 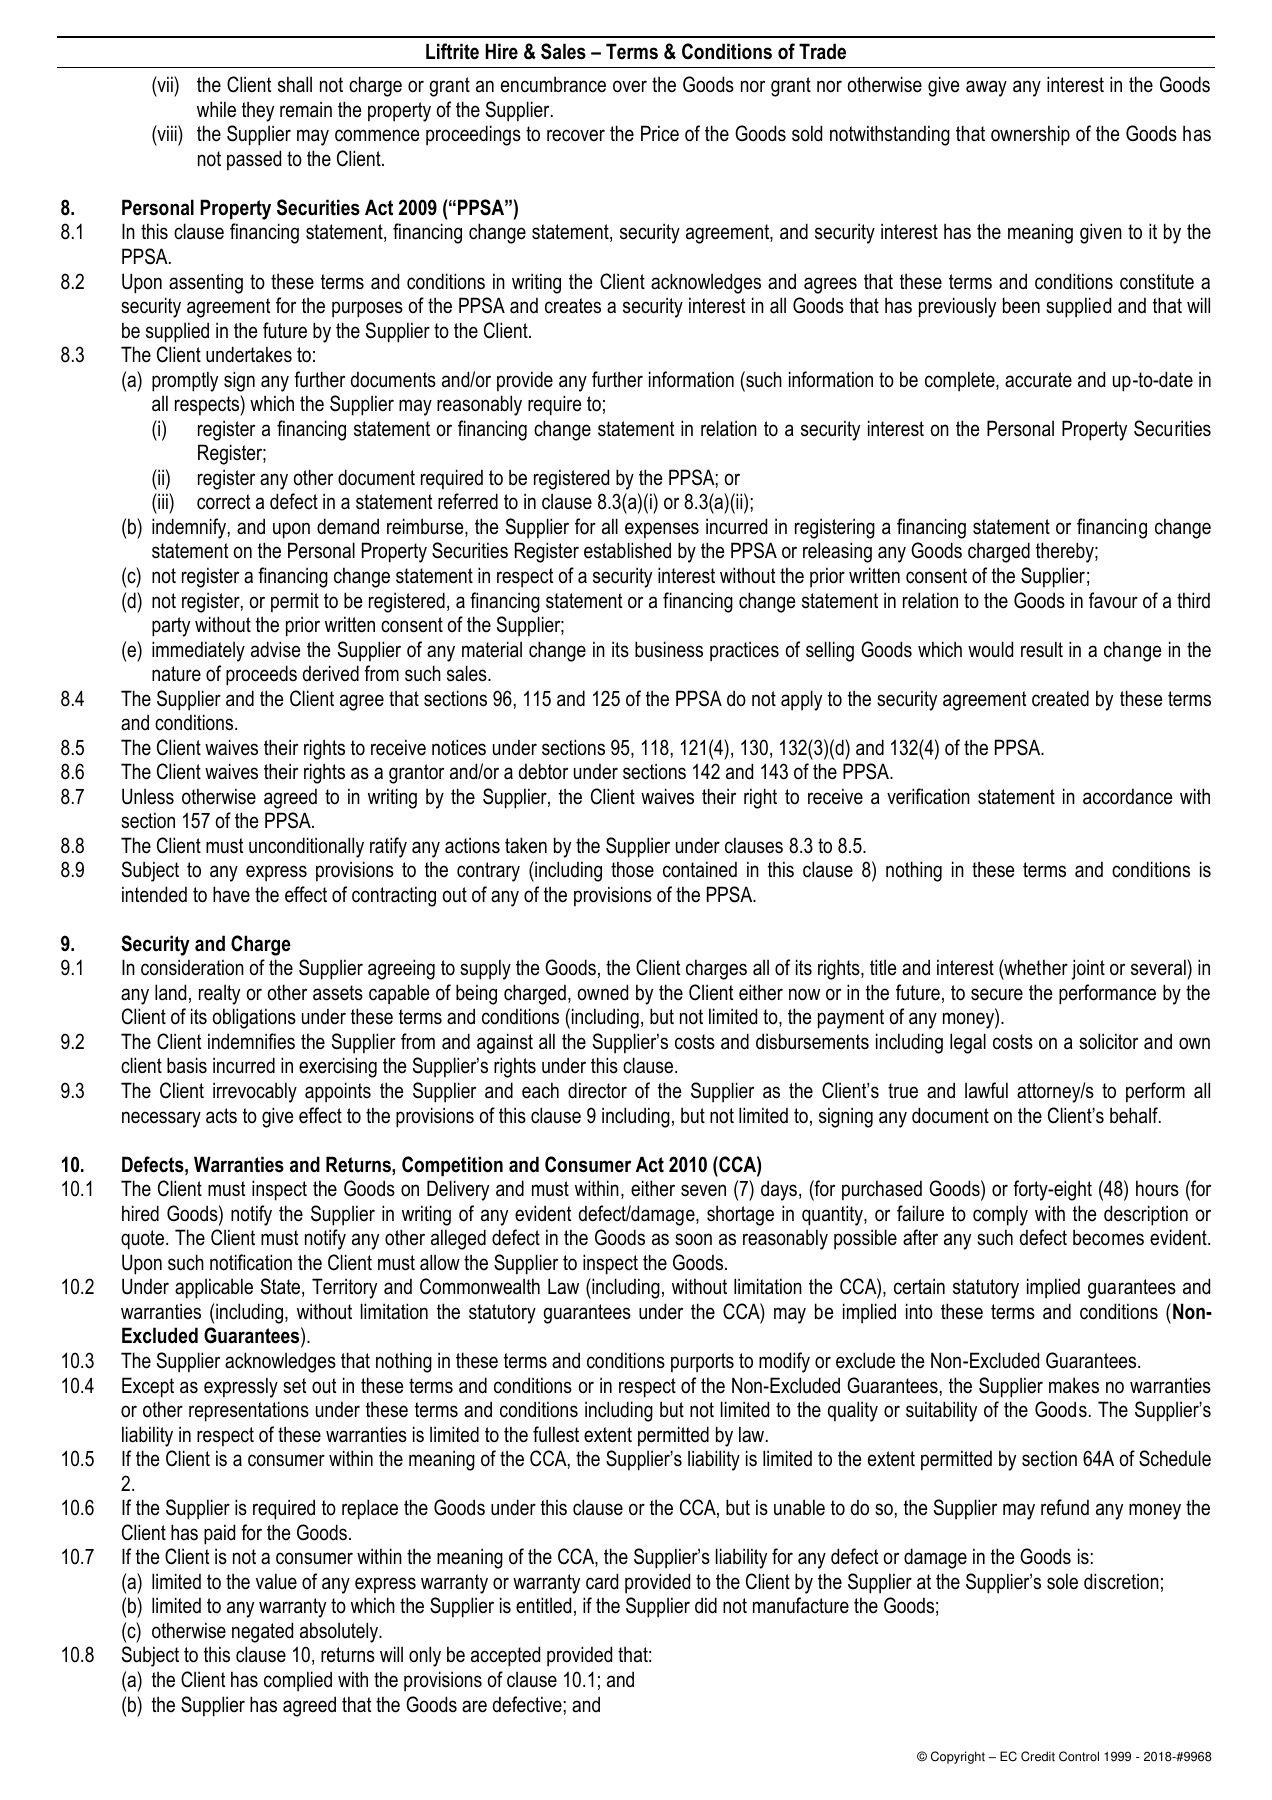 I want to click on Price, so click(x=660, y=133).
